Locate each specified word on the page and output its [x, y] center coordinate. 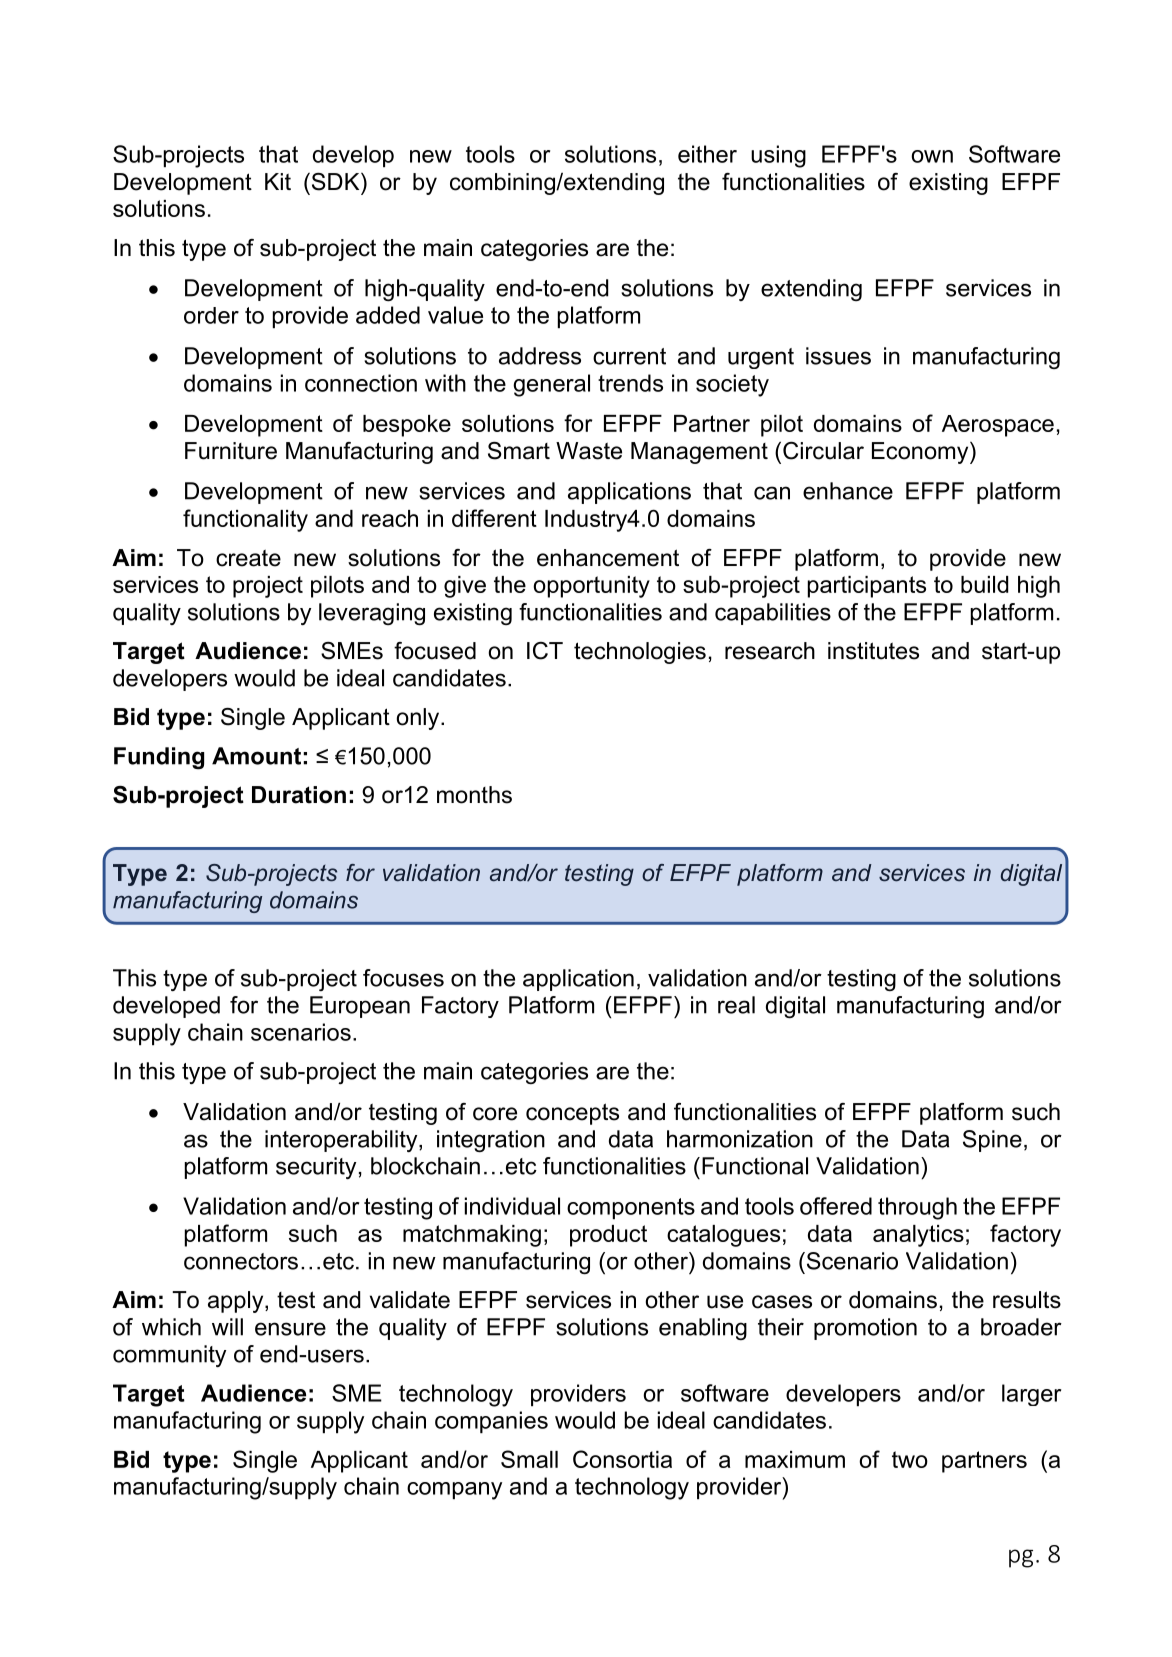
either [707, 154]
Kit [278, 181]
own [932, 156]
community [169, 1356]
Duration [299, 795]
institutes [873, 651]
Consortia [622, 1459]
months [474, 795]
